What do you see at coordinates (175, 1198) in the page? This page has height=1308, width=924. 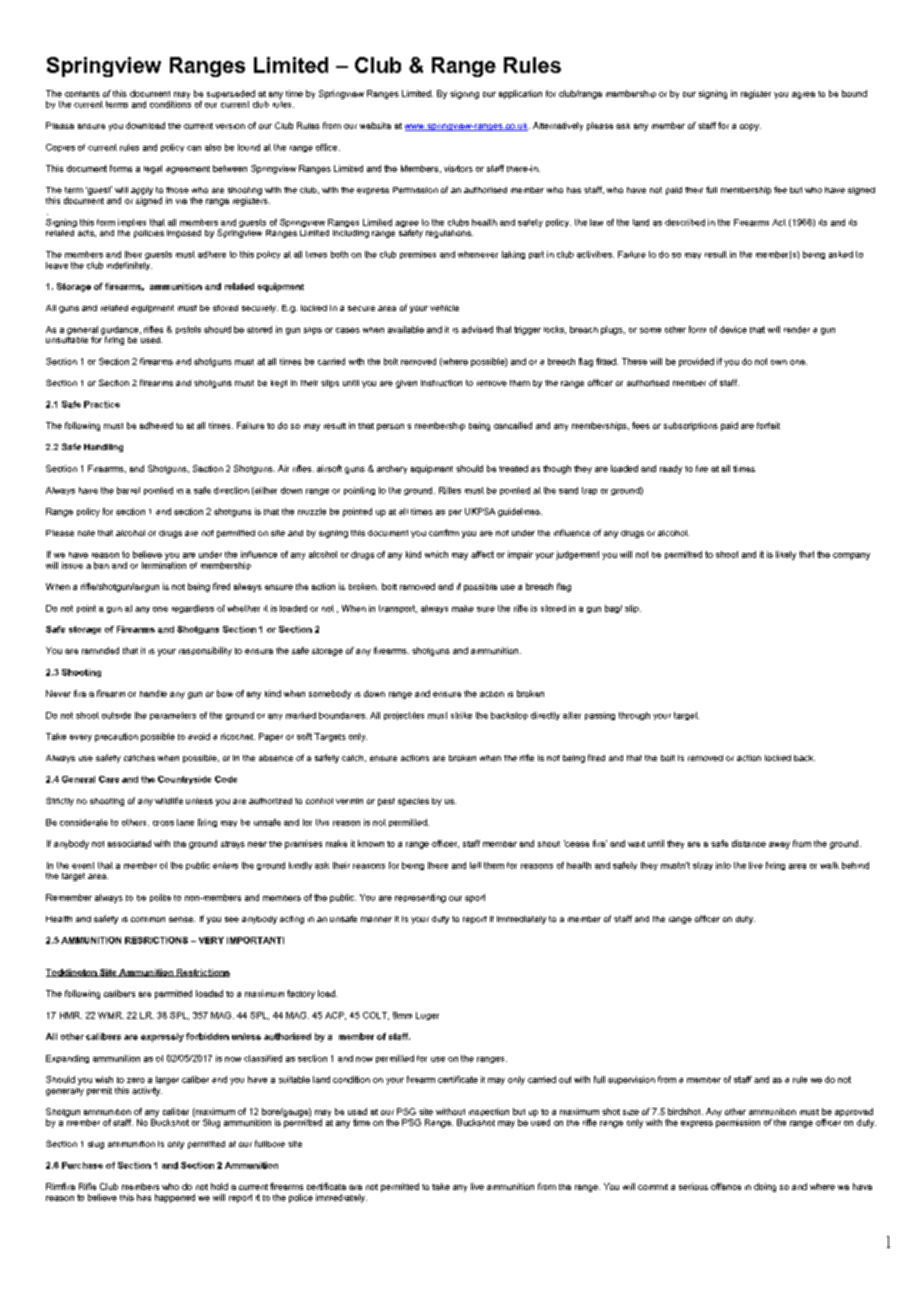 I see `happened` at bounding box center [175, 1198].
